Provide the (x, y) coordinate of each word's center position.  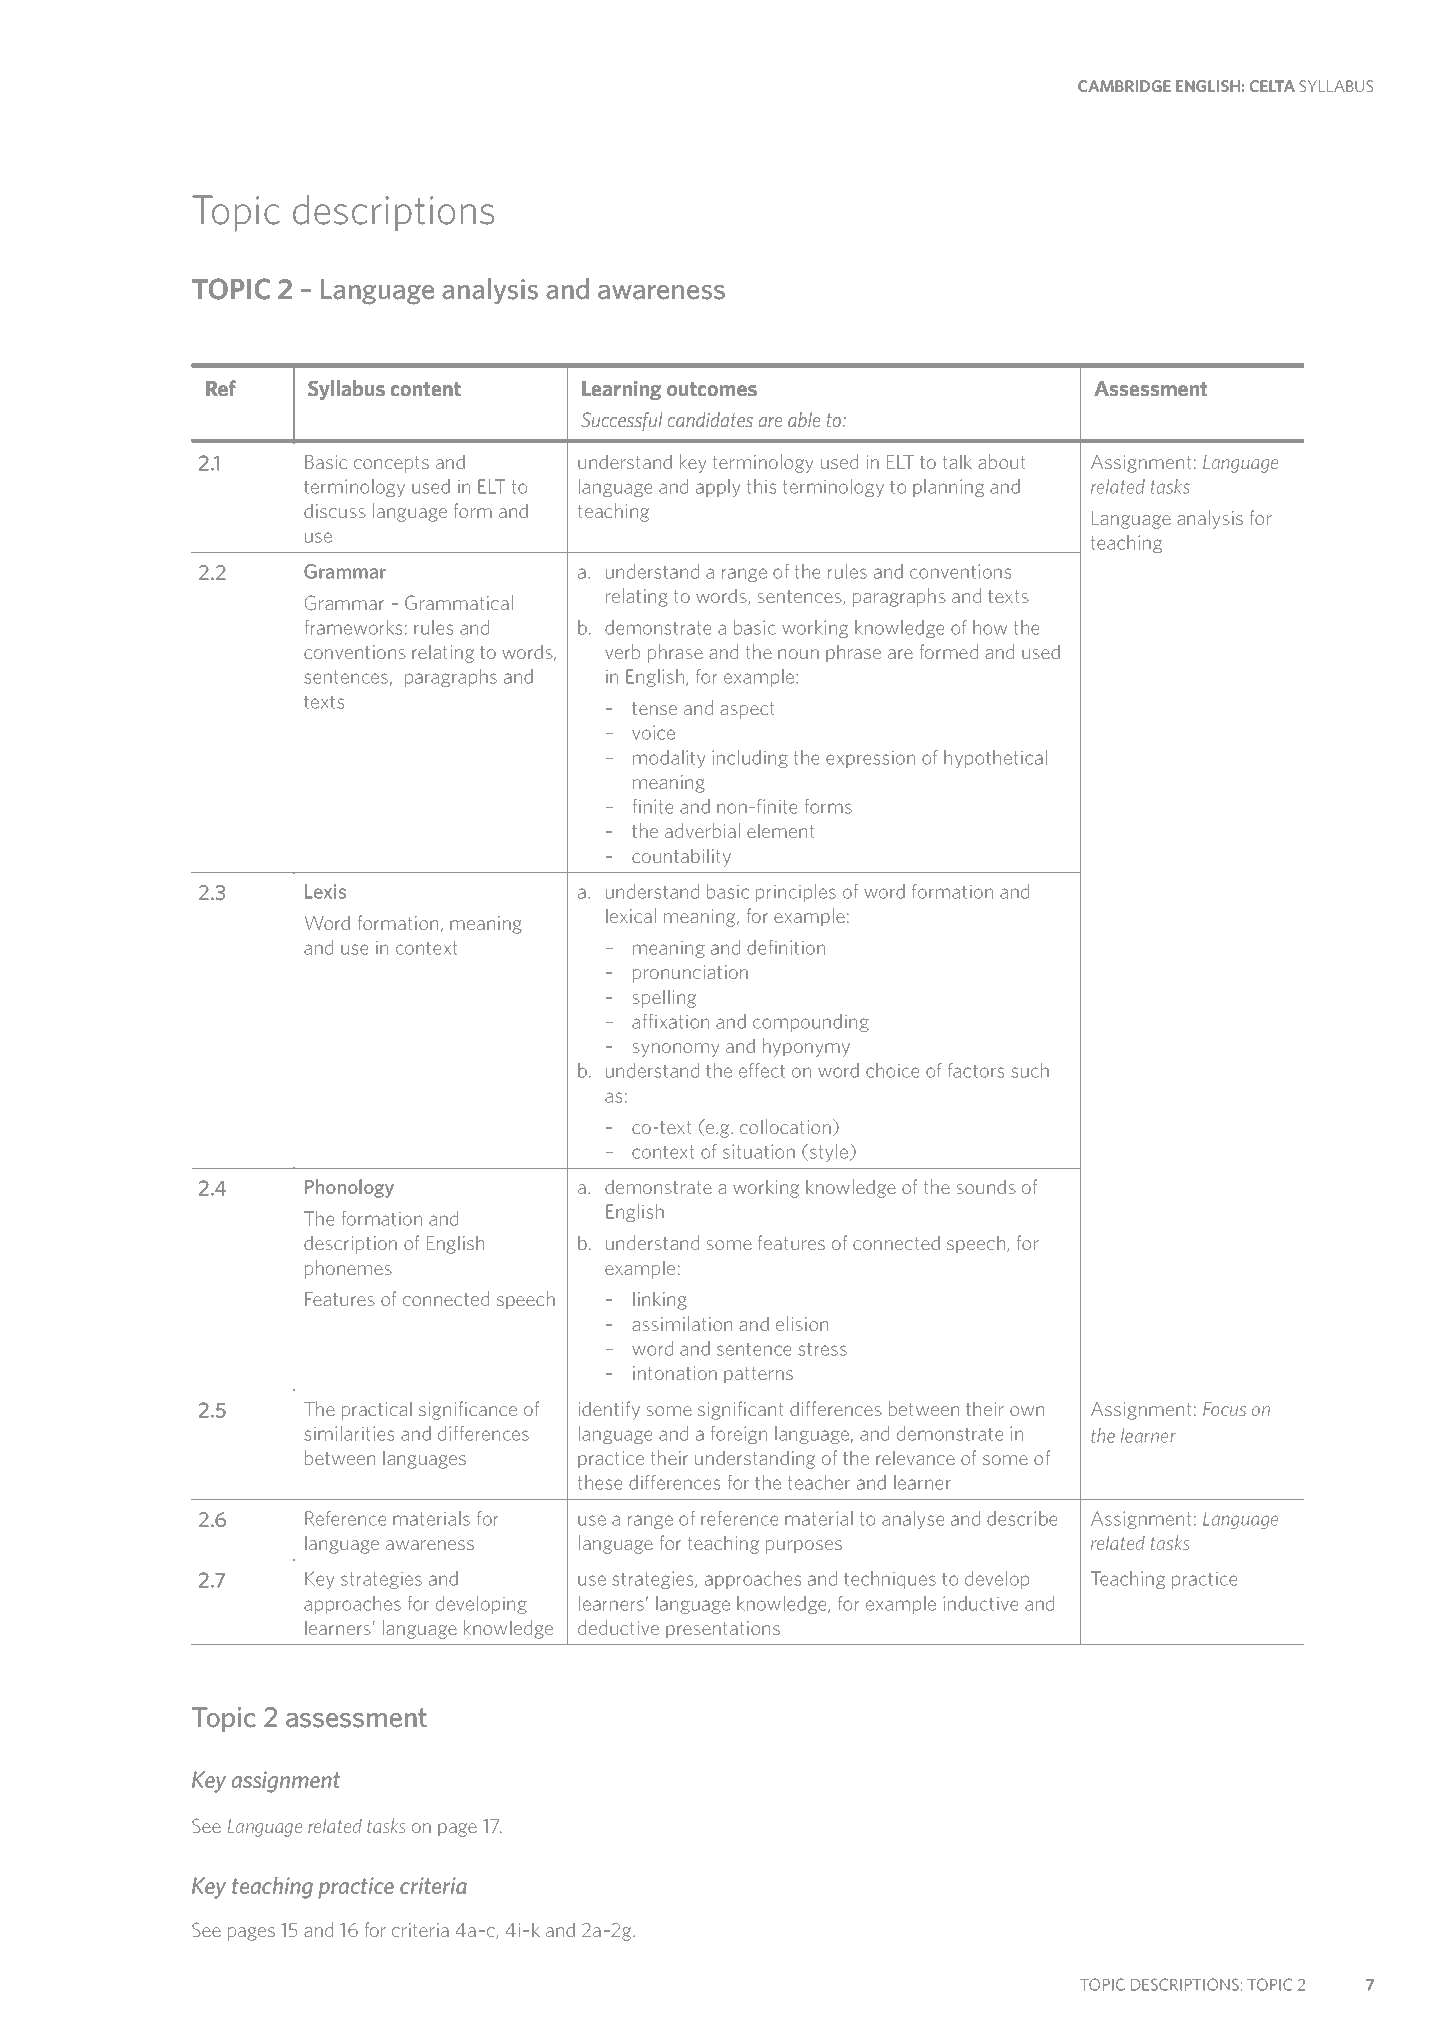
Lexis (326, 891)
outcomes (712, 389)
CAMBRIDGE (1124, 86)
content (426, 389)
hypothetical (995, 759)
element (781, 830)
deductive (618, 1627)
